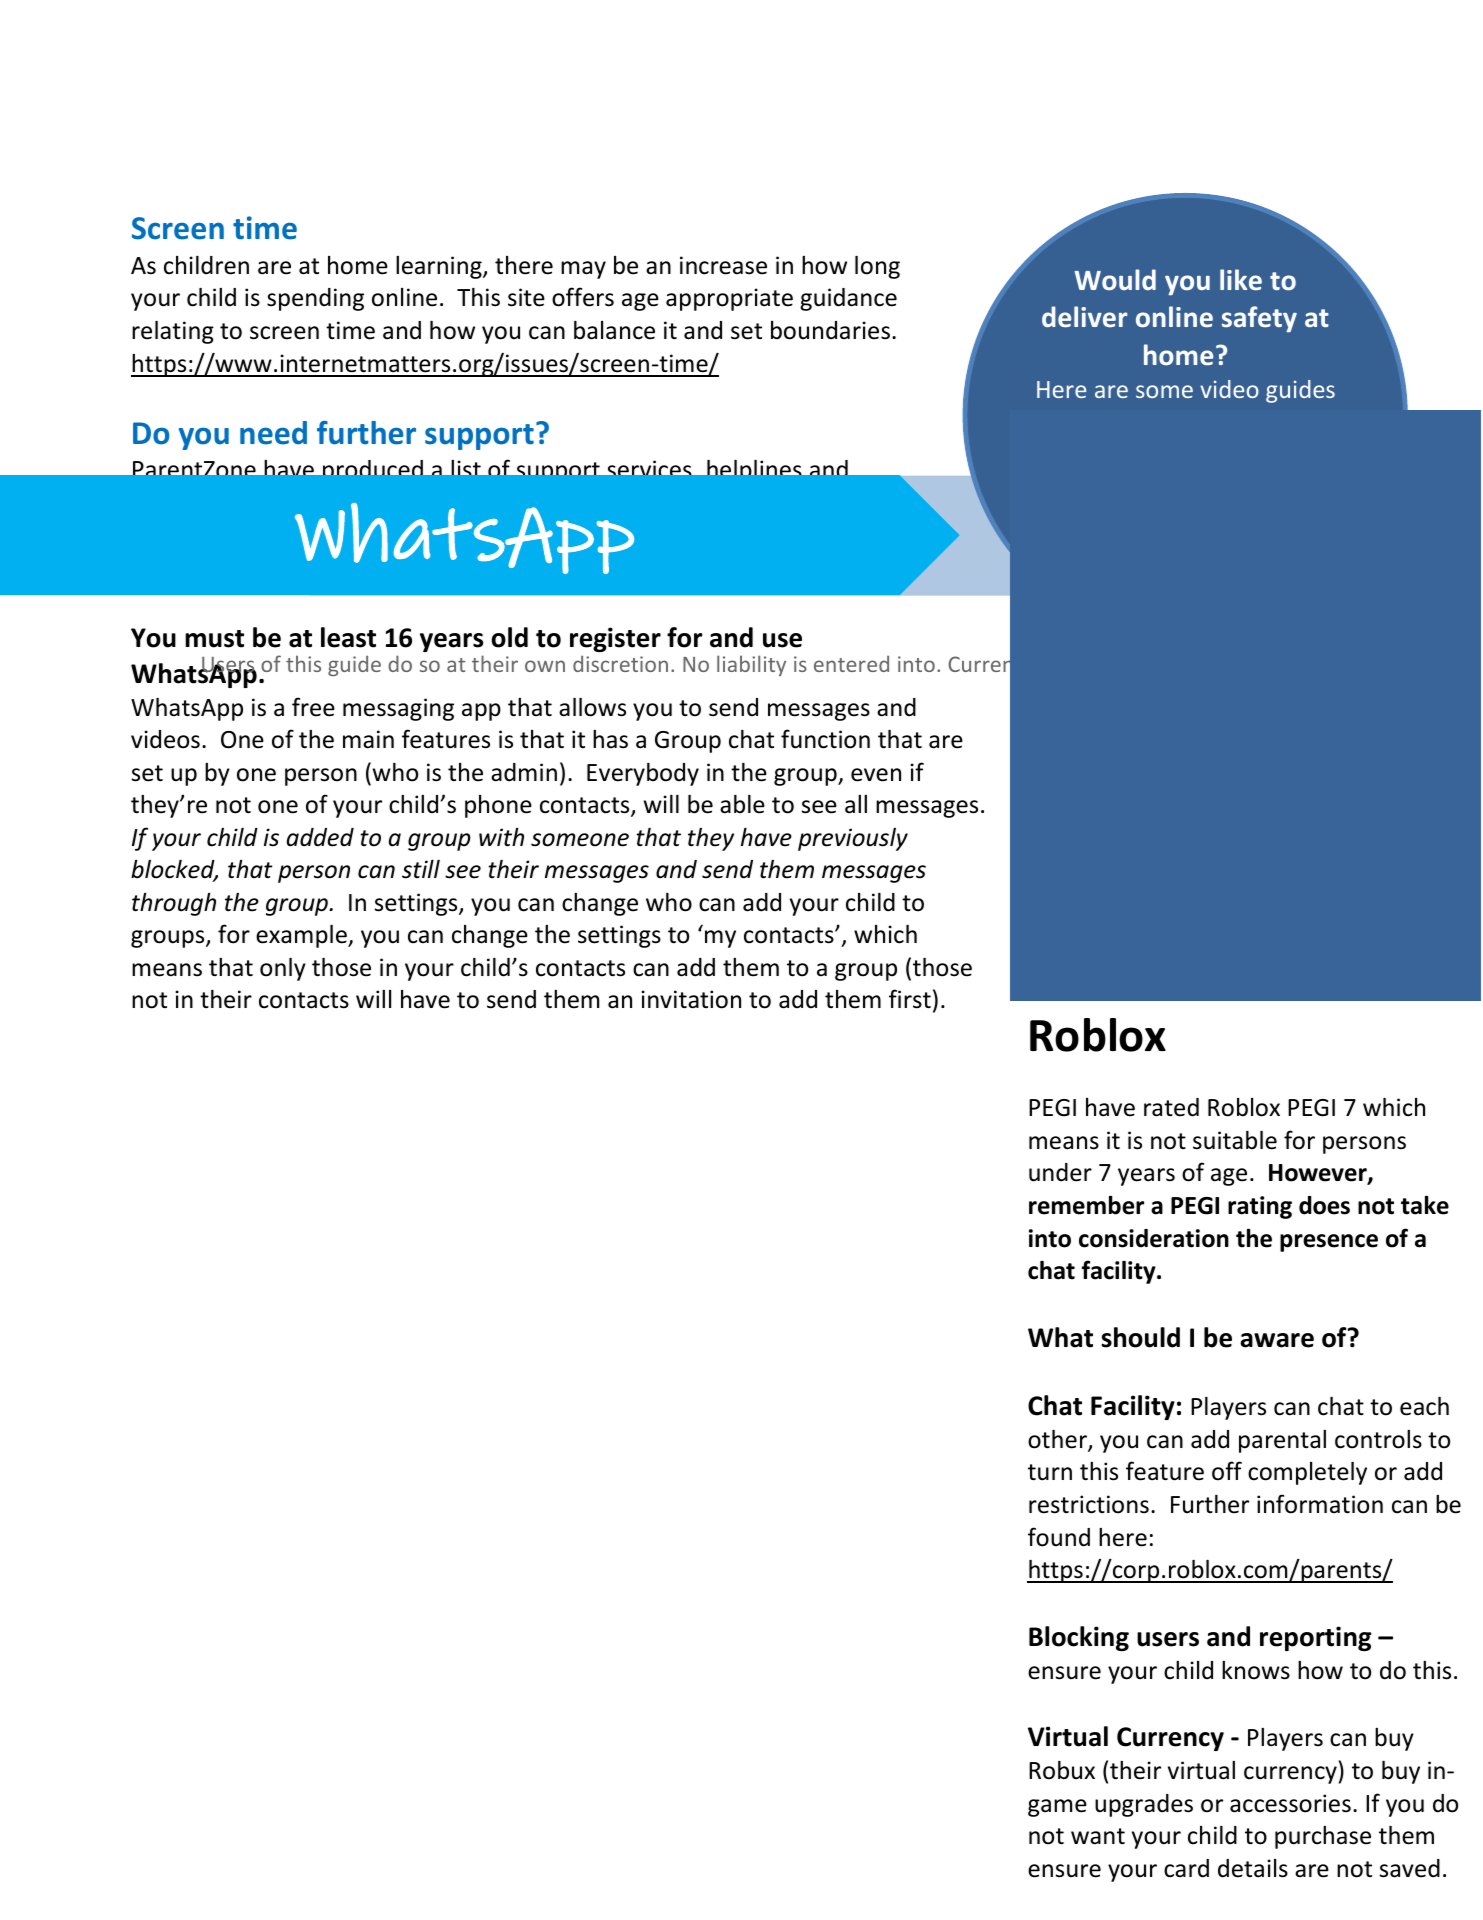 This screenshot has width=1483, height=1920. I want to click on completely, so click(1307, 1473).
